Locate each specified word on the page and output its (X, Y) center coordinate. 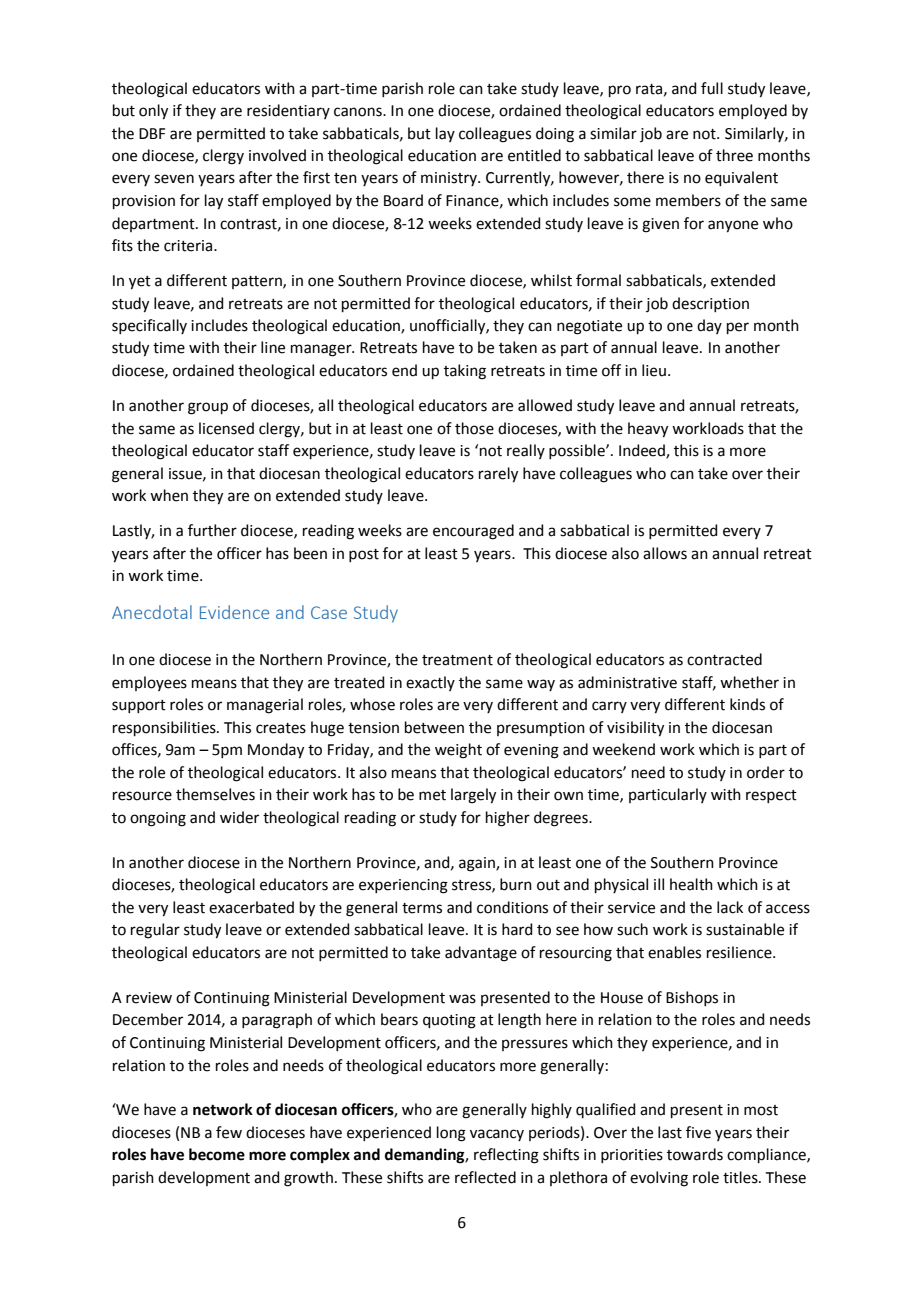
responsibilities (165, 728)
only (153, 112)
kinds (747, 704)
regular (155, 931)
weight (458, 751)
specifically (149, 326)
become (217, 1154)
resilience (740, 952)
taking (465, 372)
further (212, 530)
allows (665, 553)
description (710, 304)
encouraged (473, 532)
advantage (481, 954)
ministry (450, 179)
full (712, 88)
